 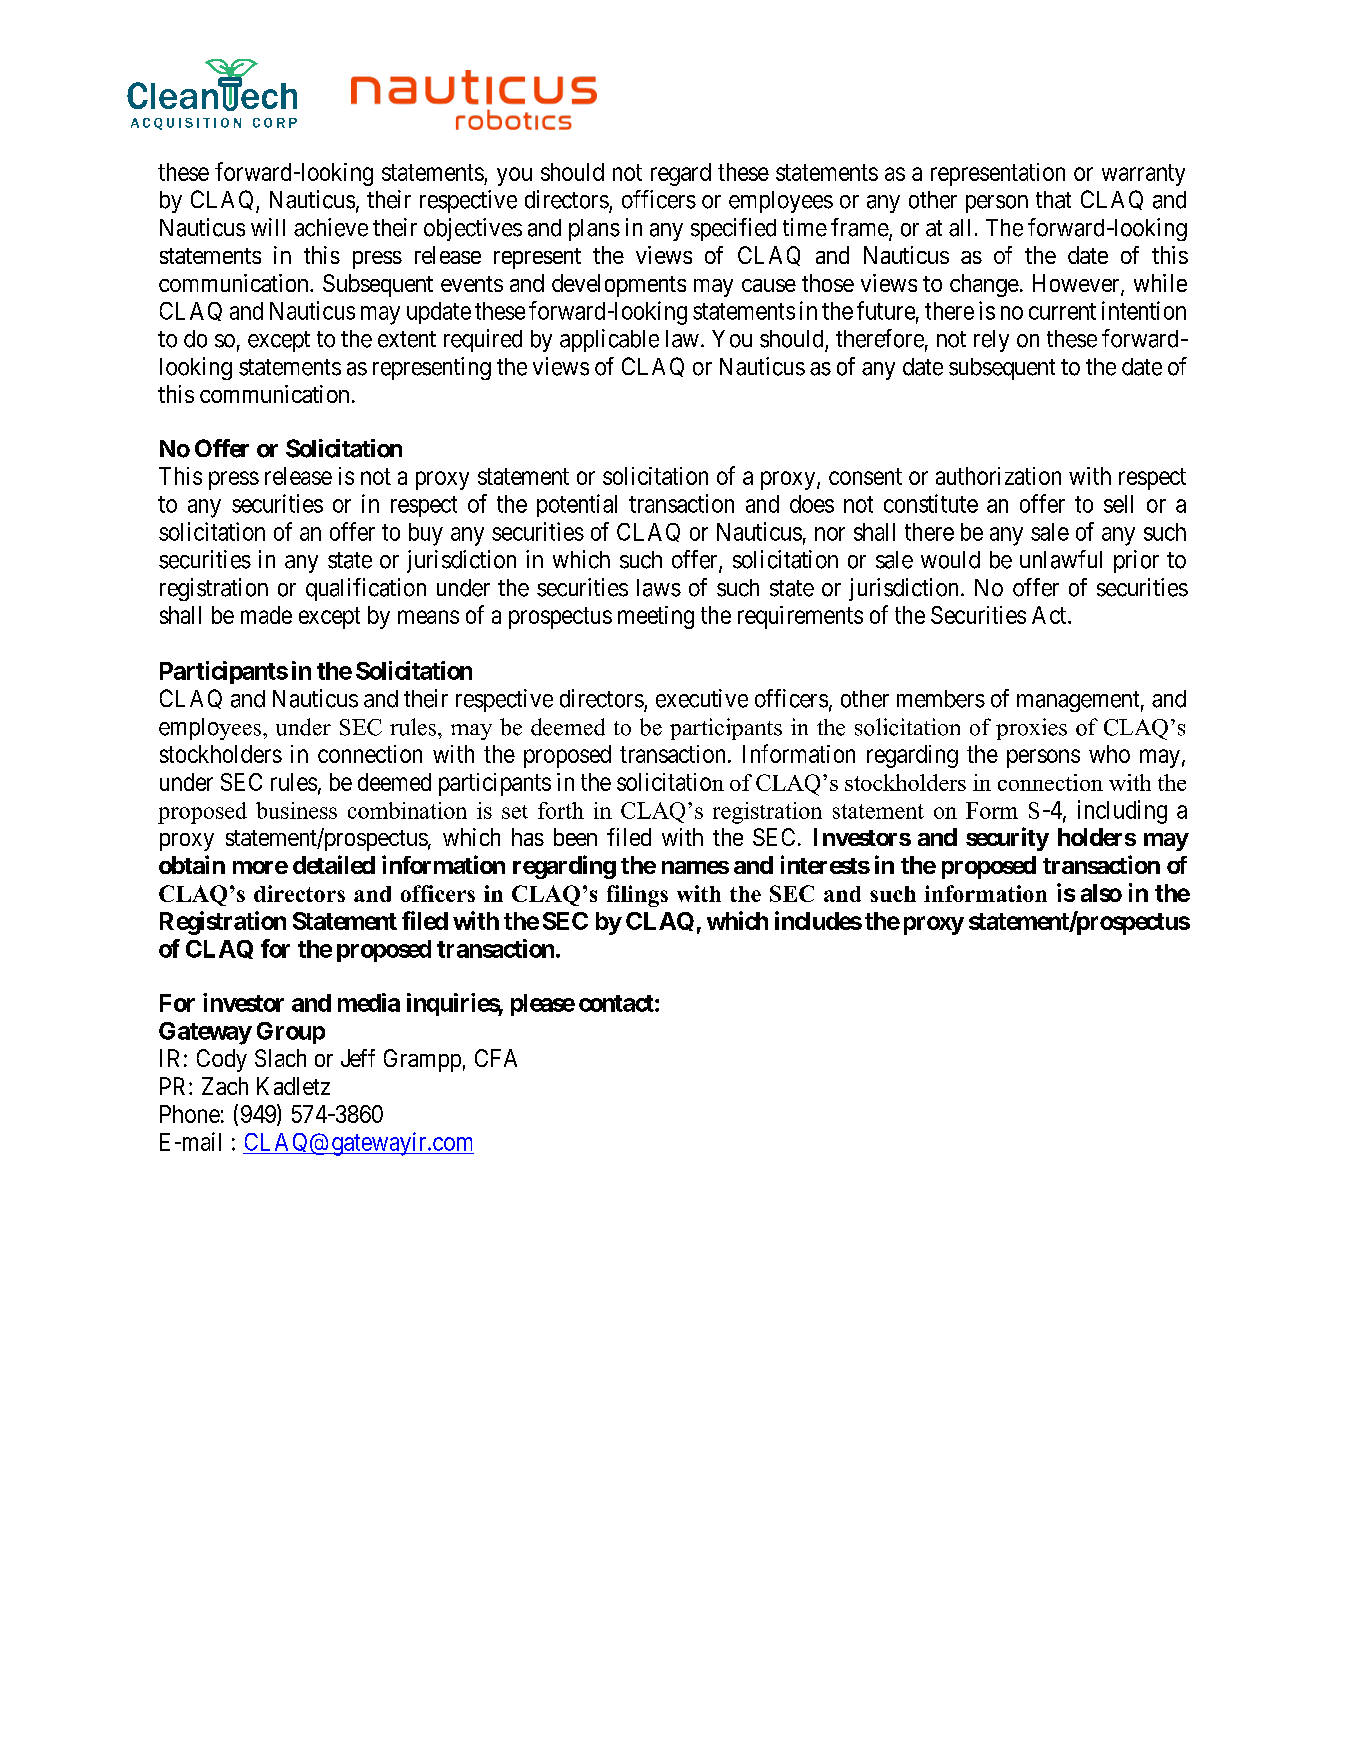 What do you see at coordinates (733, 229) in the image?
I see `specified` at bounding box center [733, 229].
